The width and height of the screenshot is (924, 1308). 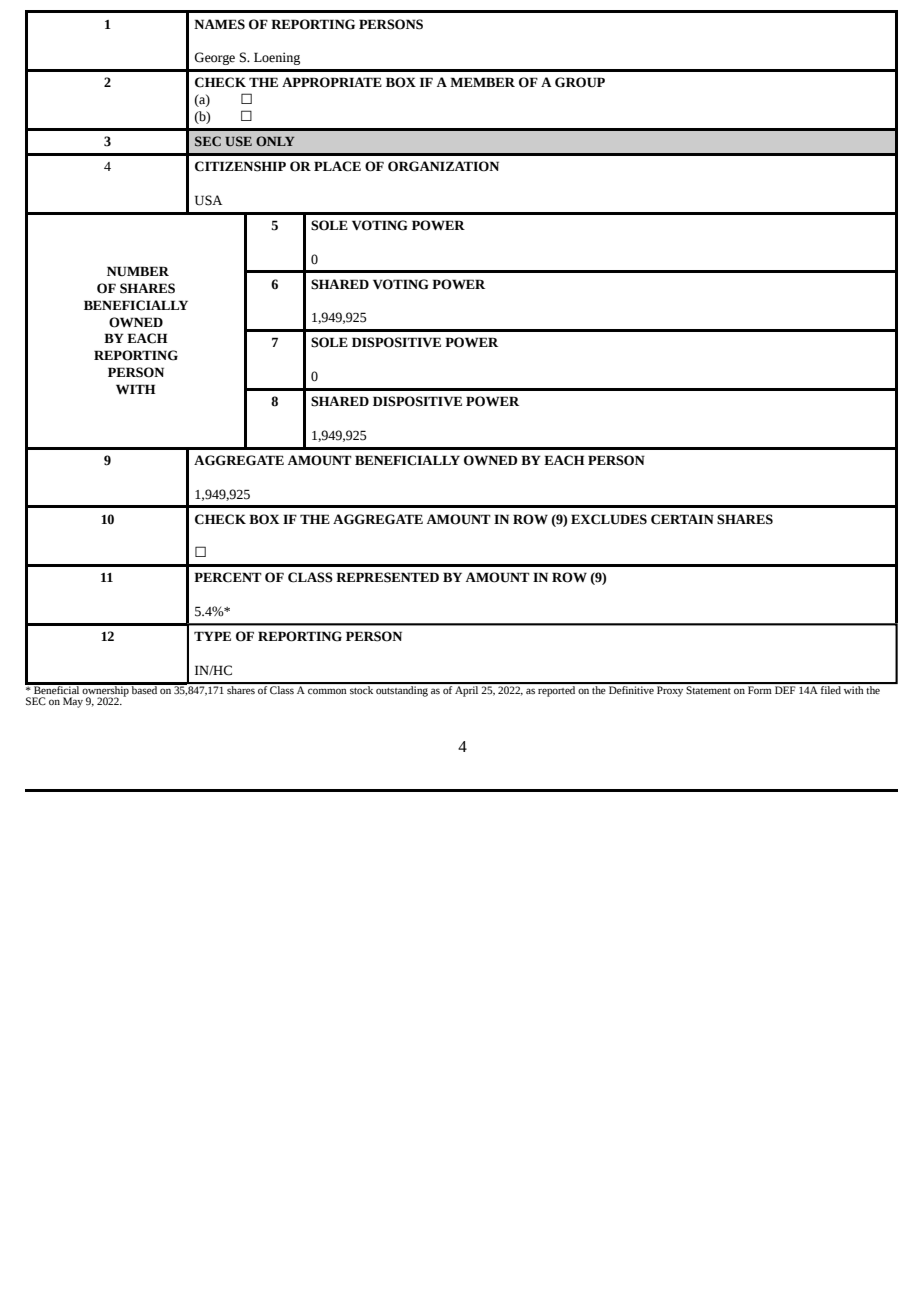 I want to click on GROUP, so click(x=580, y=82).
